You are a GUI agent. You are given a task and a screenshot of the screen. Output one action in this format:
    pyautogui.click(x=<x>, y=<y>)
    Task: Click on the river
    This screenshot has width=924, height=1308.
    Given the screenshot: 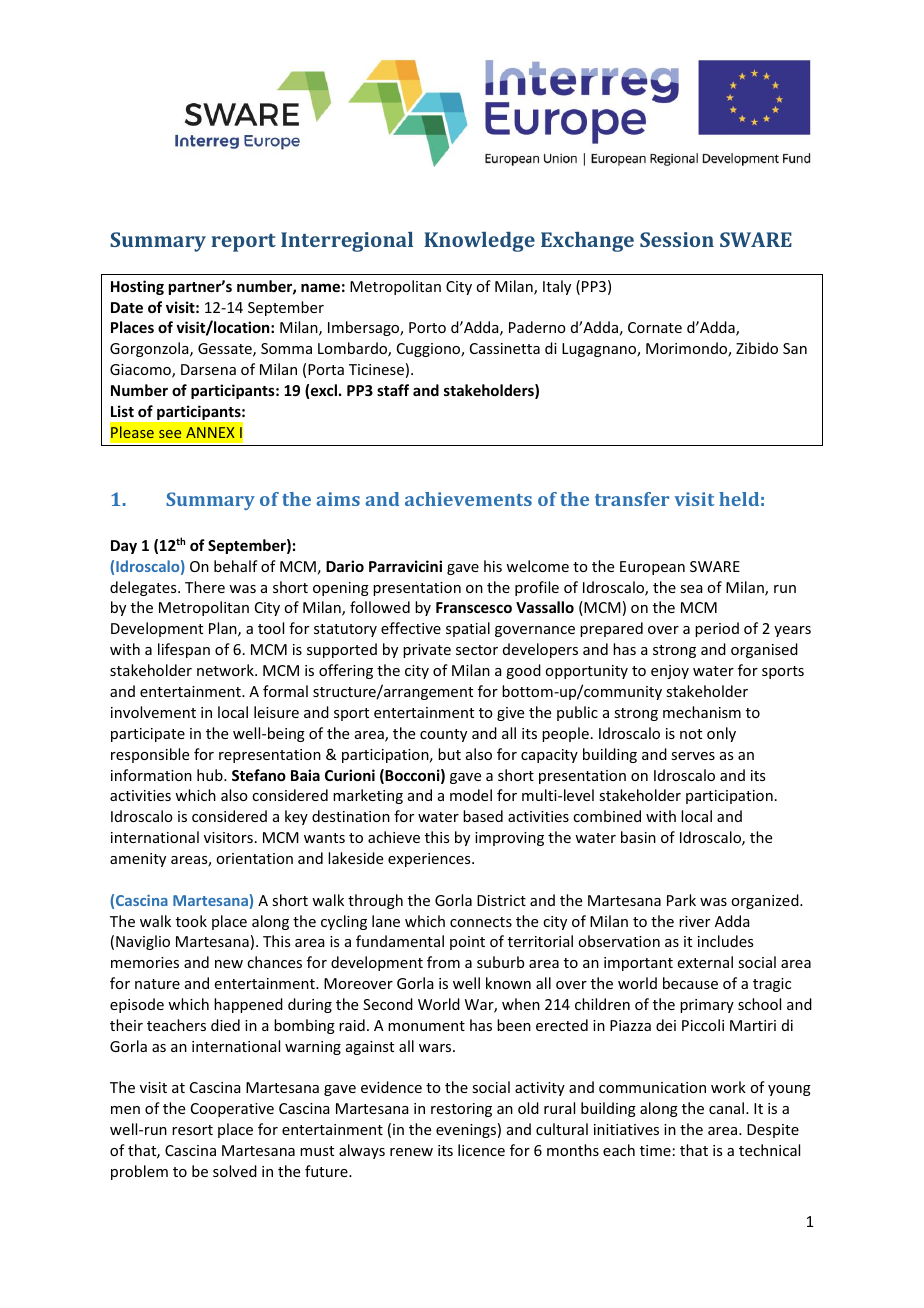 What is the action you would take?
    pyautogui.click(x=694, y=921)
